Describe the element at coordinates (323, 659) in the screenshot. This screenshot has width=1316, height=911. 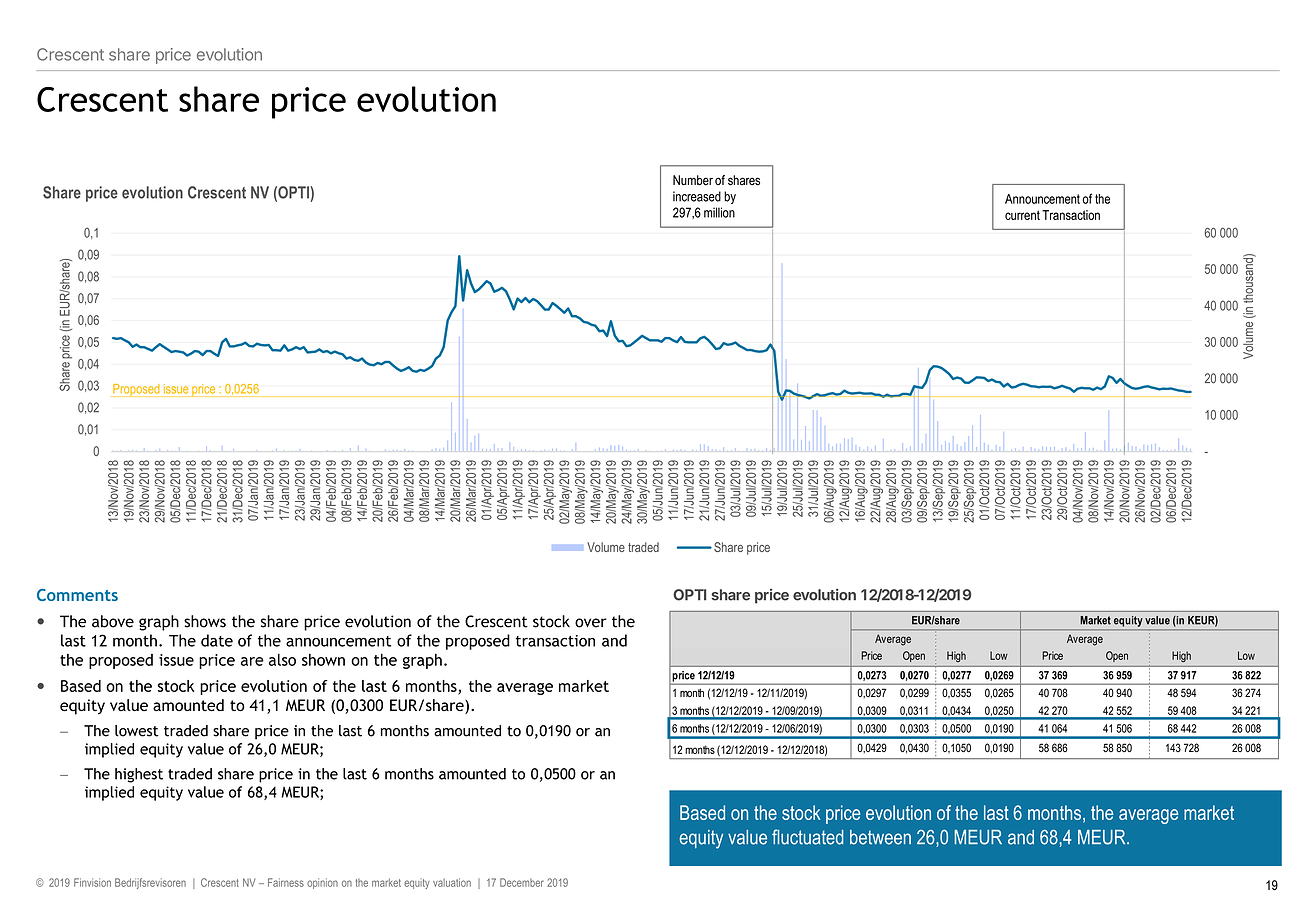
I see `shown` at that location.
